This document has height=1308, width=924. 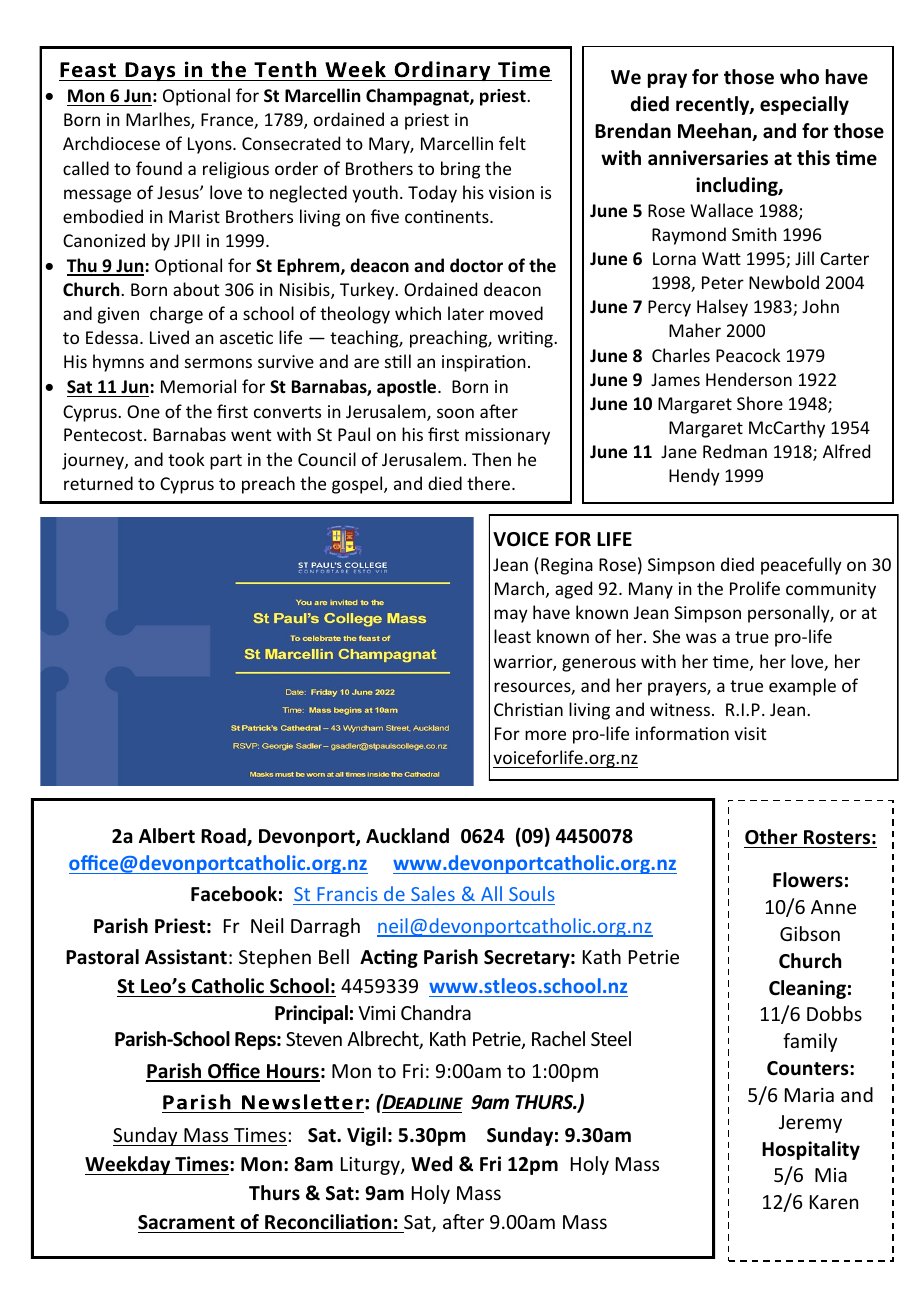 I want to click on returned, so click(x=98, y=483).
